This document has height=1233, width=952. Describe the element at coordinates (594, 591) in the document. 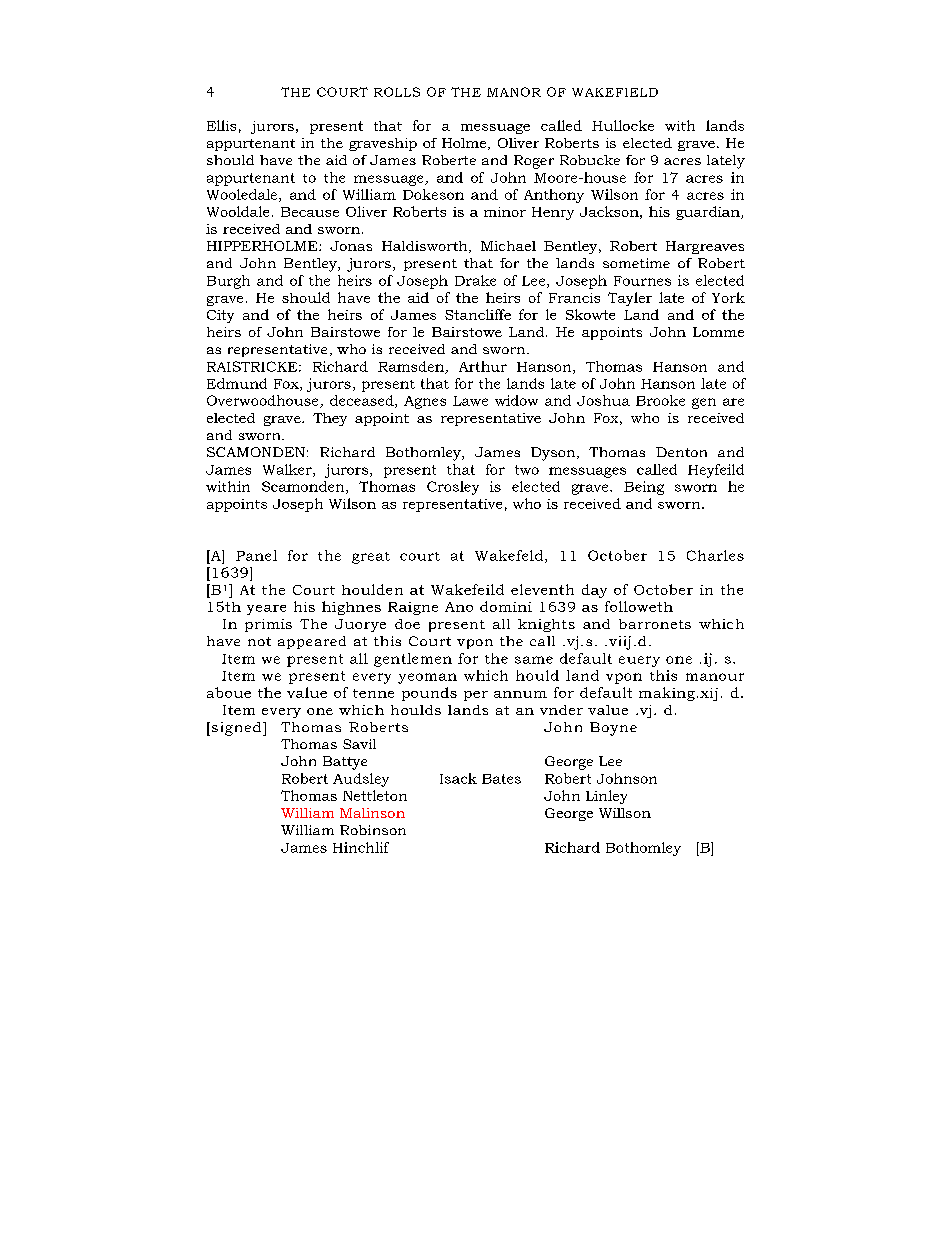

I see `day` at that location.
